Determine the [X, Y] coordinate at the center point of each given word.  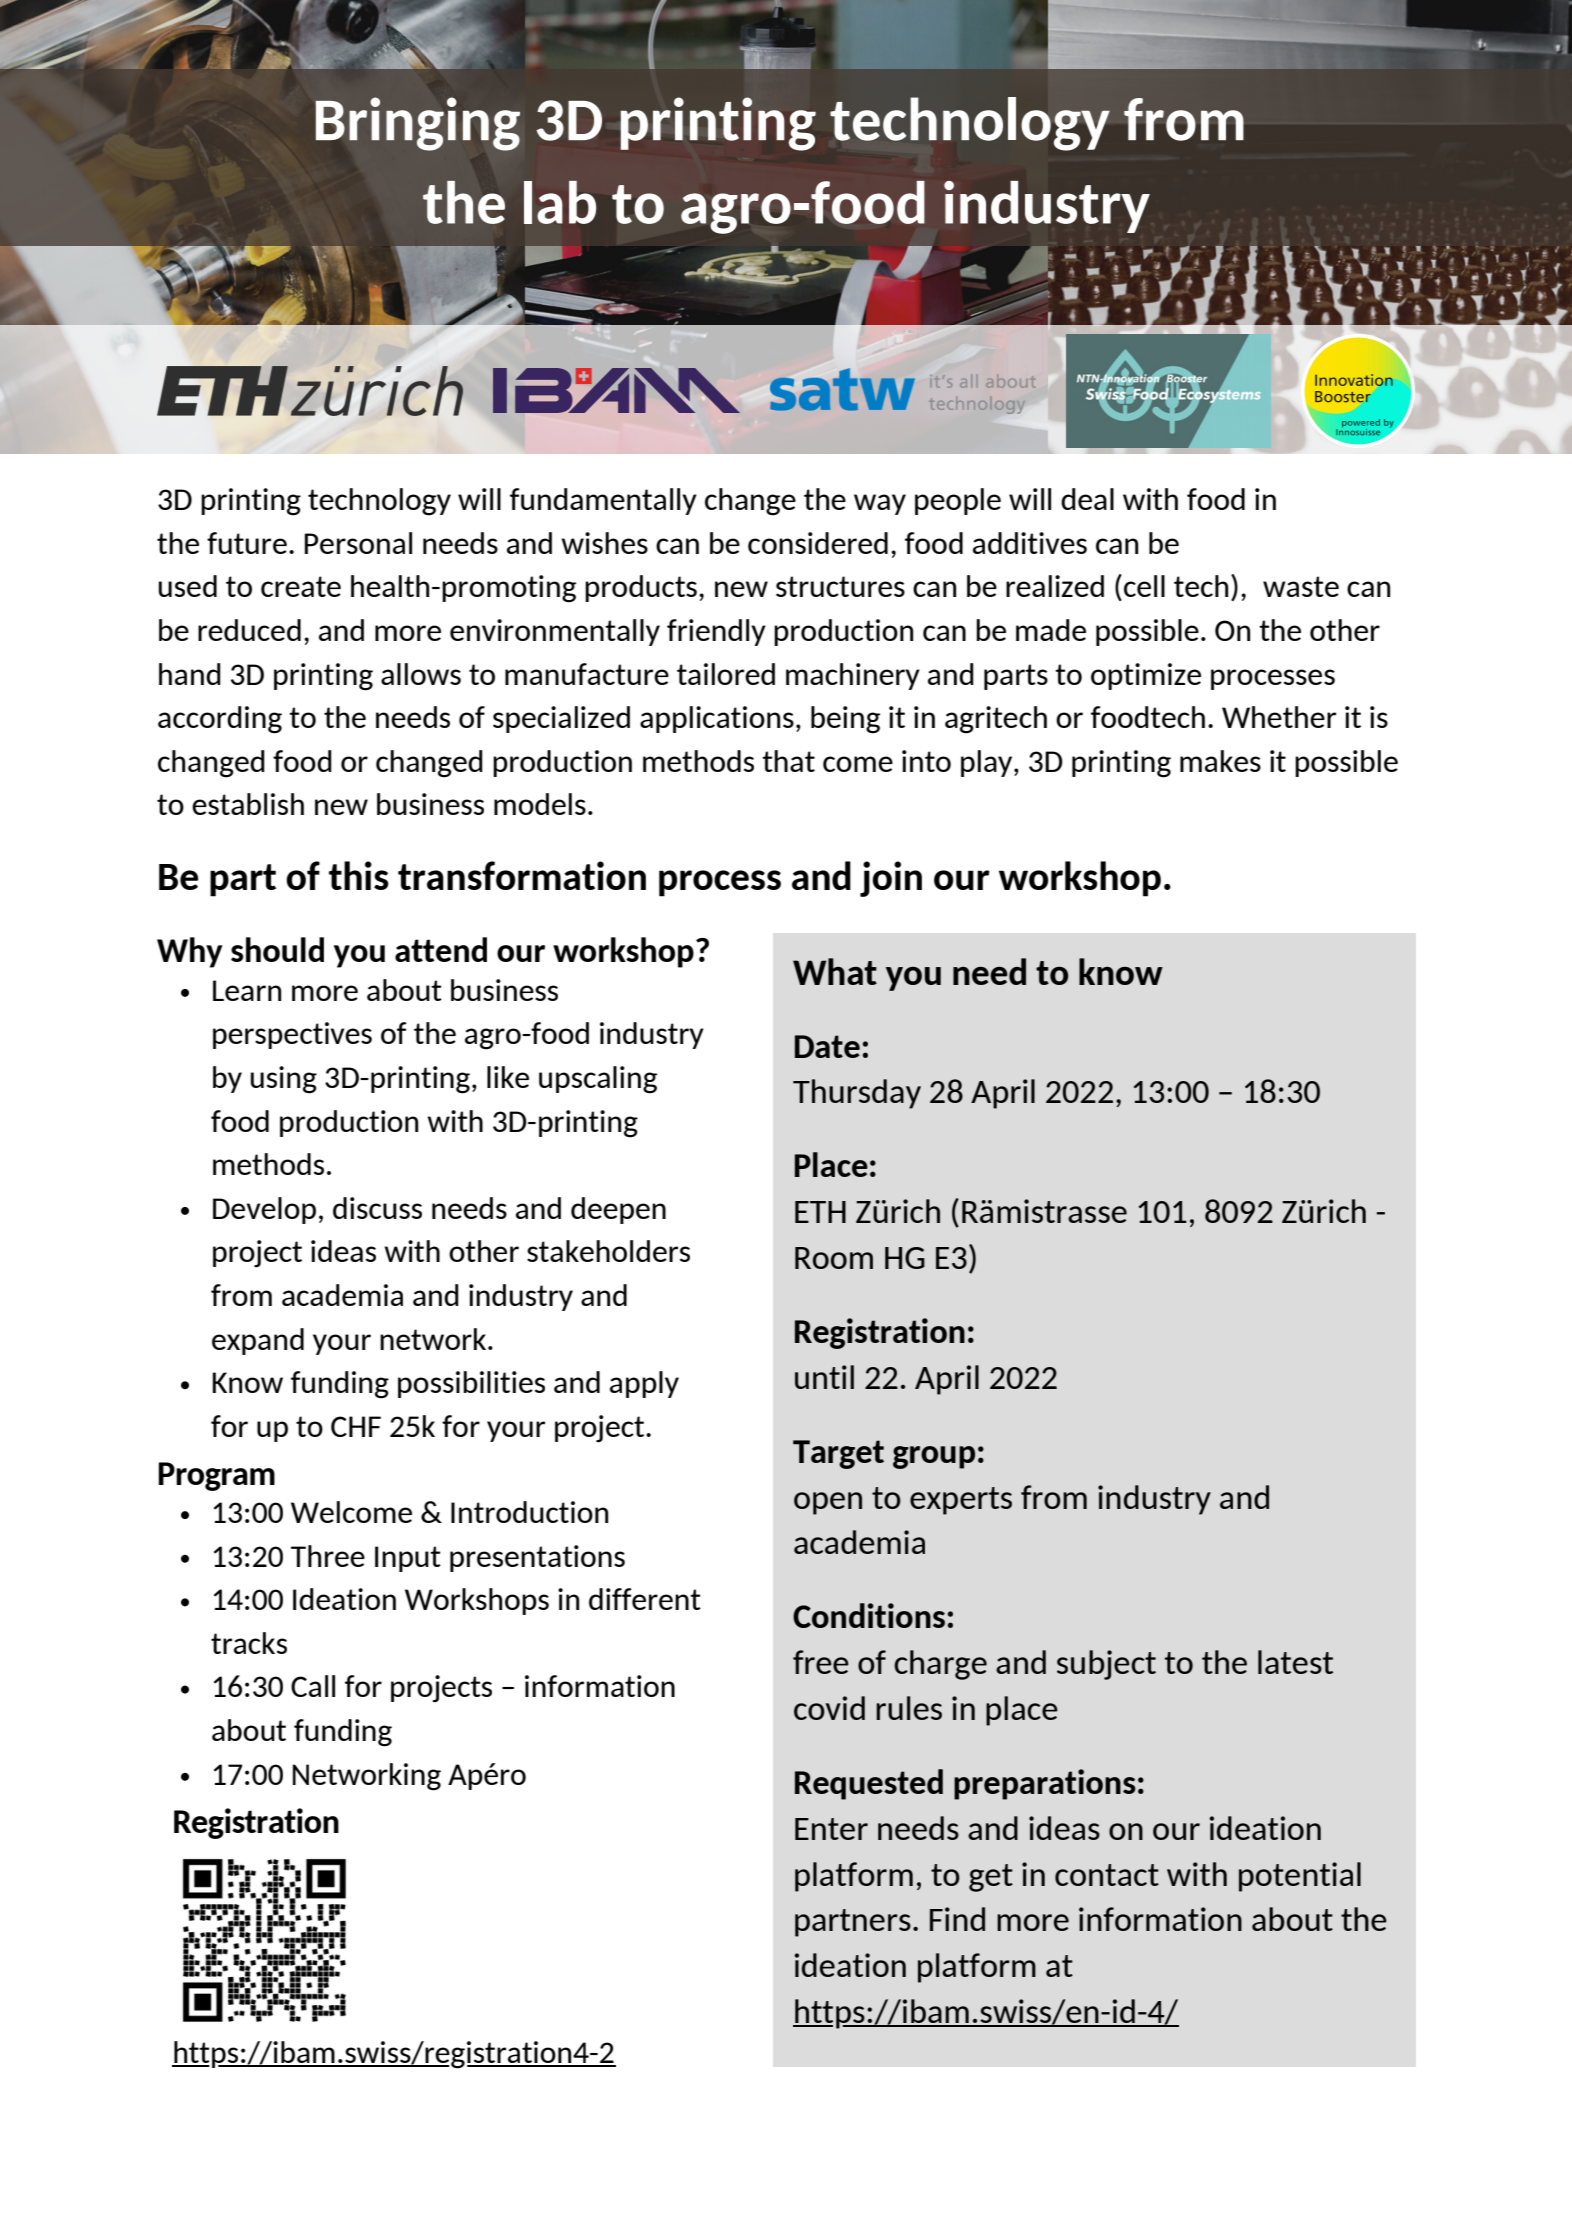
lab [560, 202]
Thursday [857, 1094]
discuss [377, 1208]
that [788, 761]
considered [818, 543]
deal [1087, 499]
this [359, 875]
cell [1144, 586]
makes [1220, 761]
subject [1106, 1665]
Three [328, 1556]
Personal [358, 543]
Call [313, 1686]
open [828, 1503]
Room [834, 1258]
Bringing [418, 124]
